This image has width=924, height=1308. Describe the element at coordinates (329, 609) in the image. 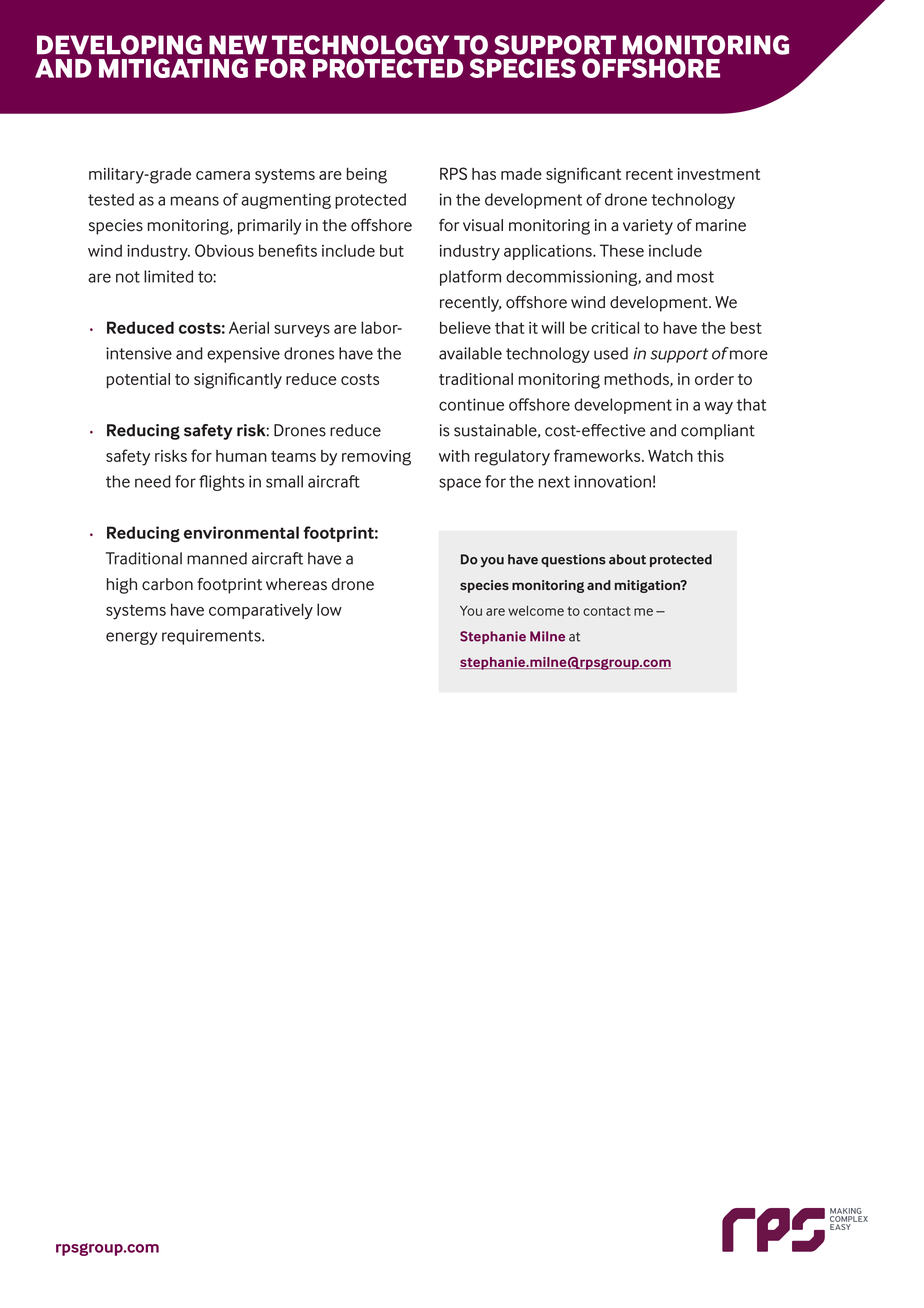

I see `low` at that location.
